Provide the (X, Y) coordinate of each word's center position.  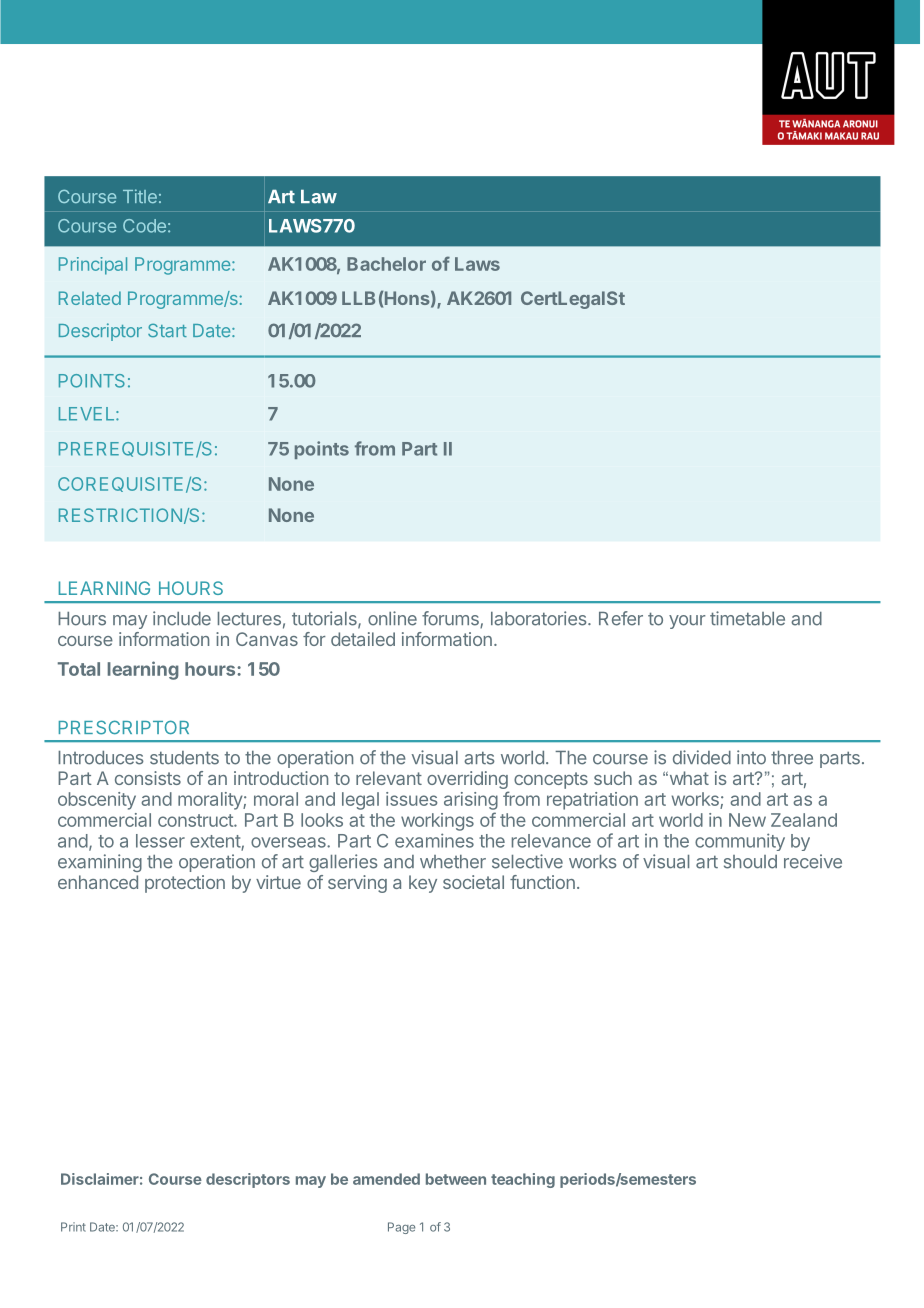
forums (451, 619)
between (456, 1179)
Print (73, 1227)
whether (453, 862)
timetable (747, 618)
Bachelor (386, 264)
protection (185, 884)
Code (144, 226)
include (182, 618)
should (750, 862)
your (687, 622)
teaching (523, 1180)
